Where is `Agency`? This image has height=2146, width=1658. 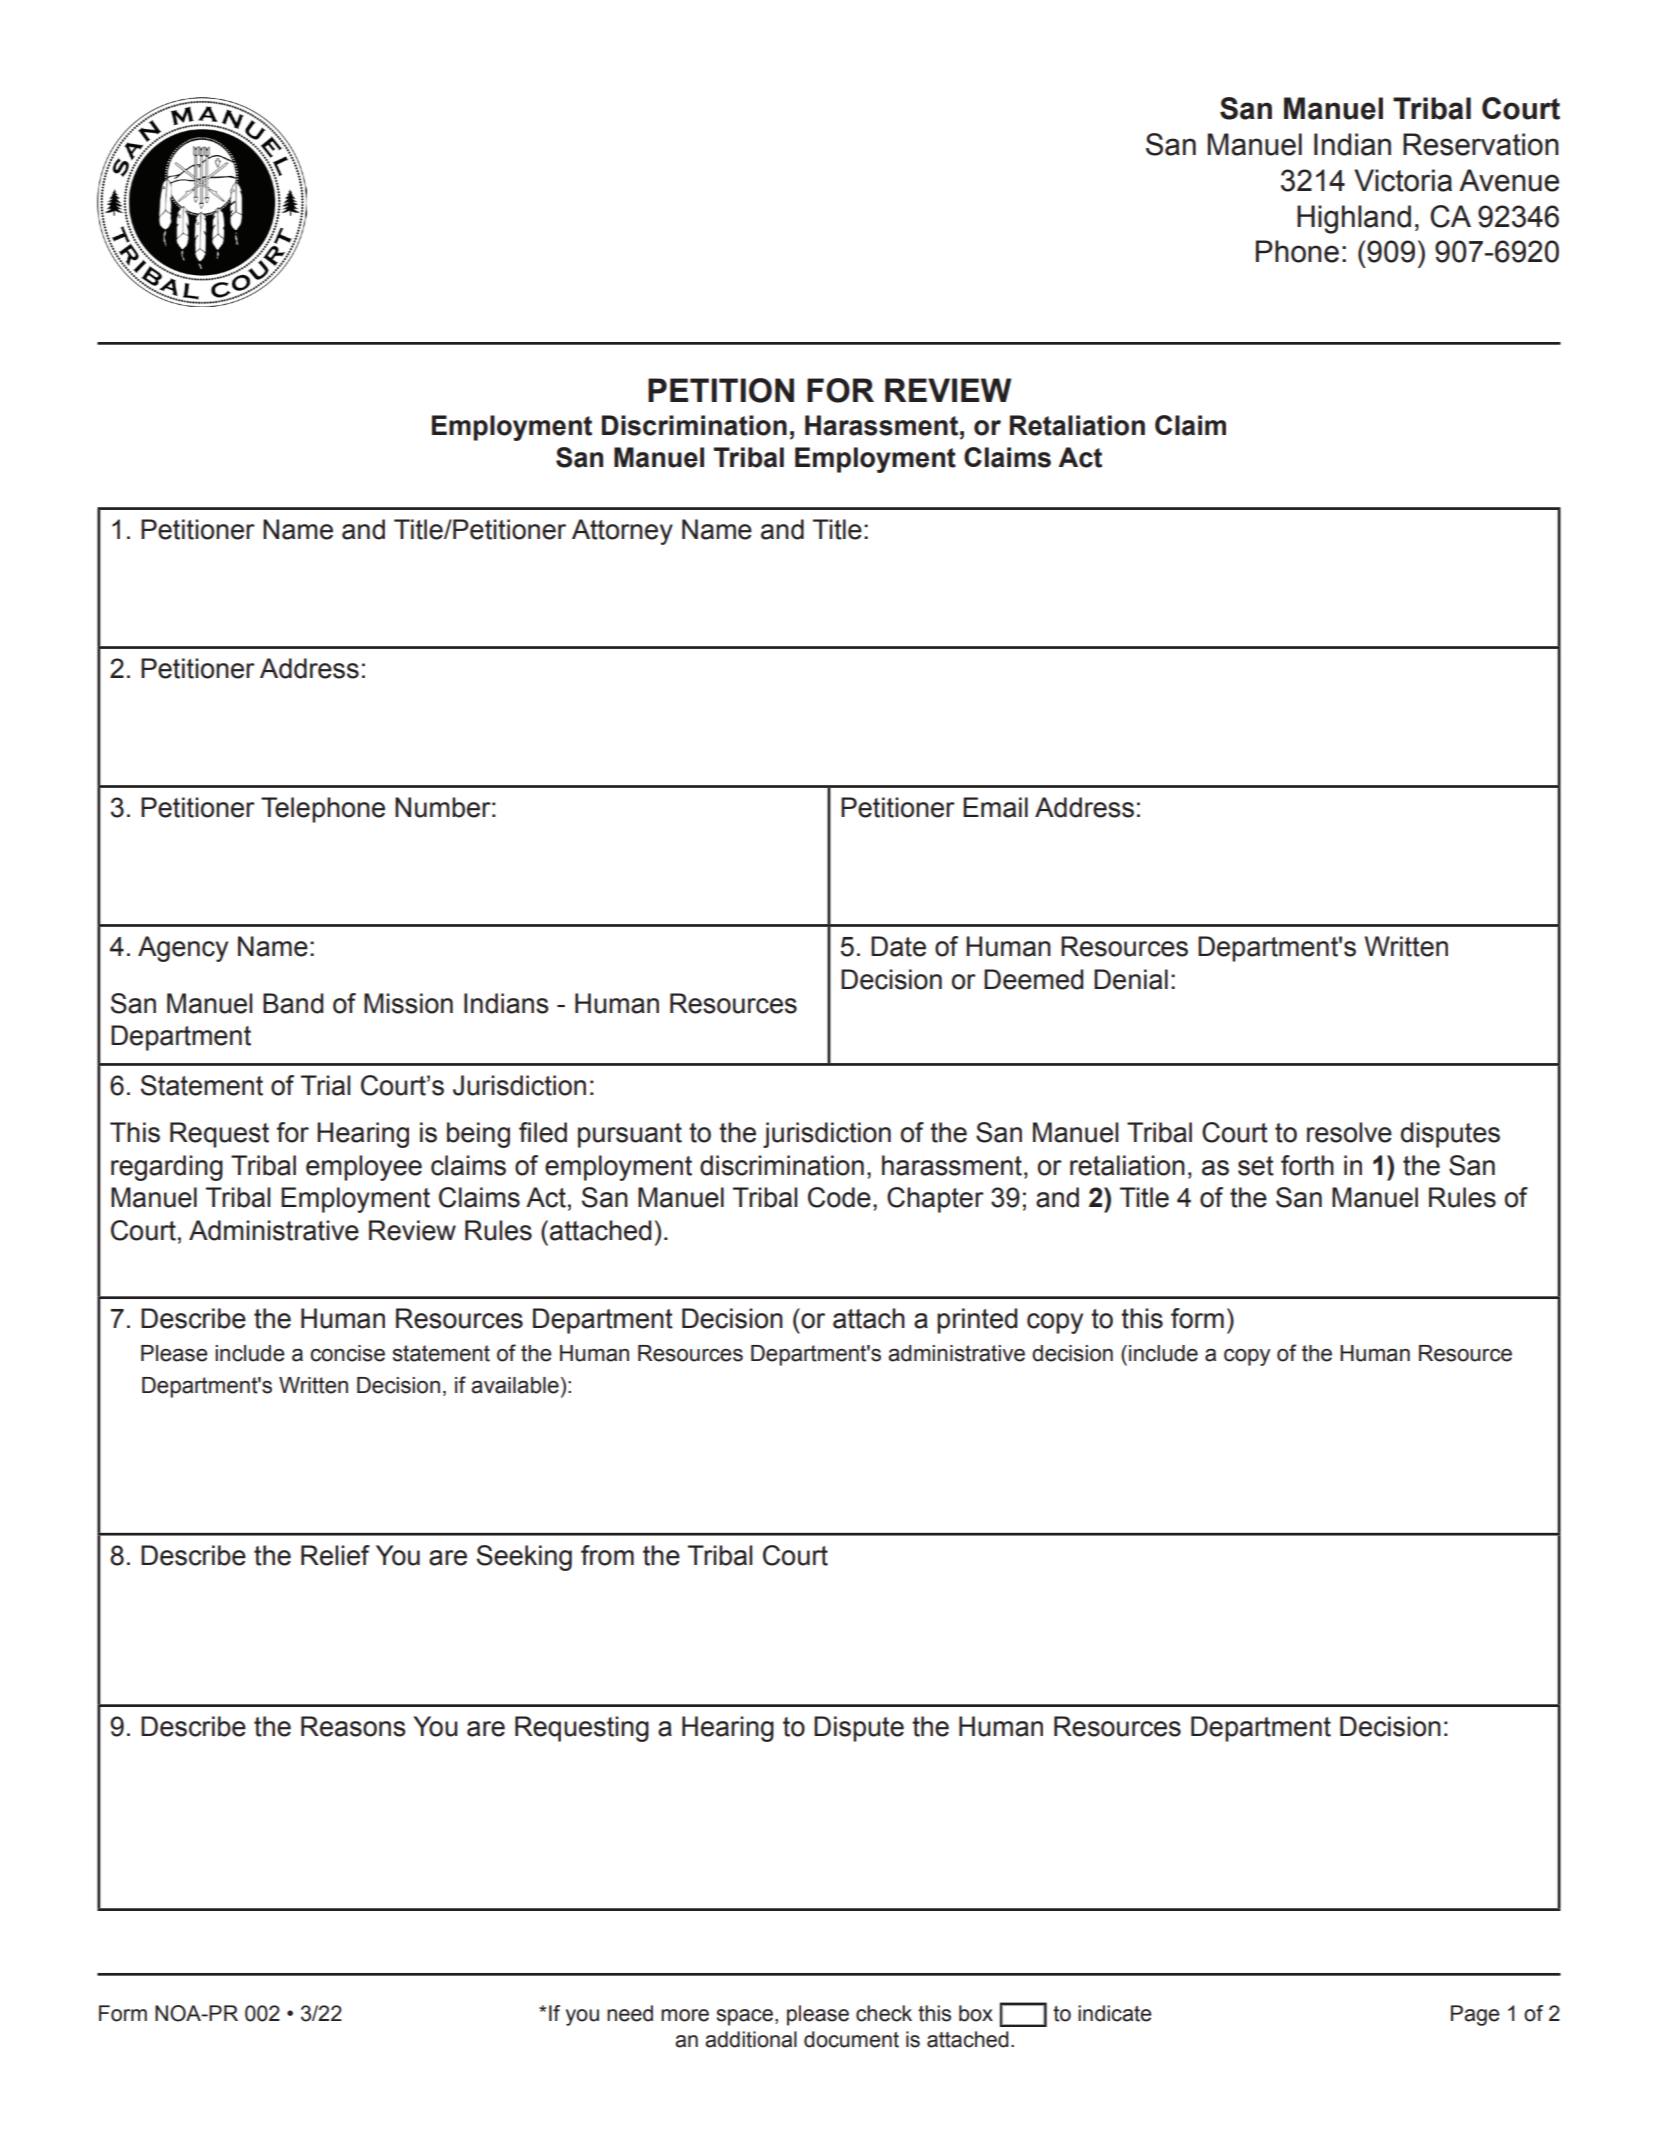
Agency is located at coordinates (183, 949).
